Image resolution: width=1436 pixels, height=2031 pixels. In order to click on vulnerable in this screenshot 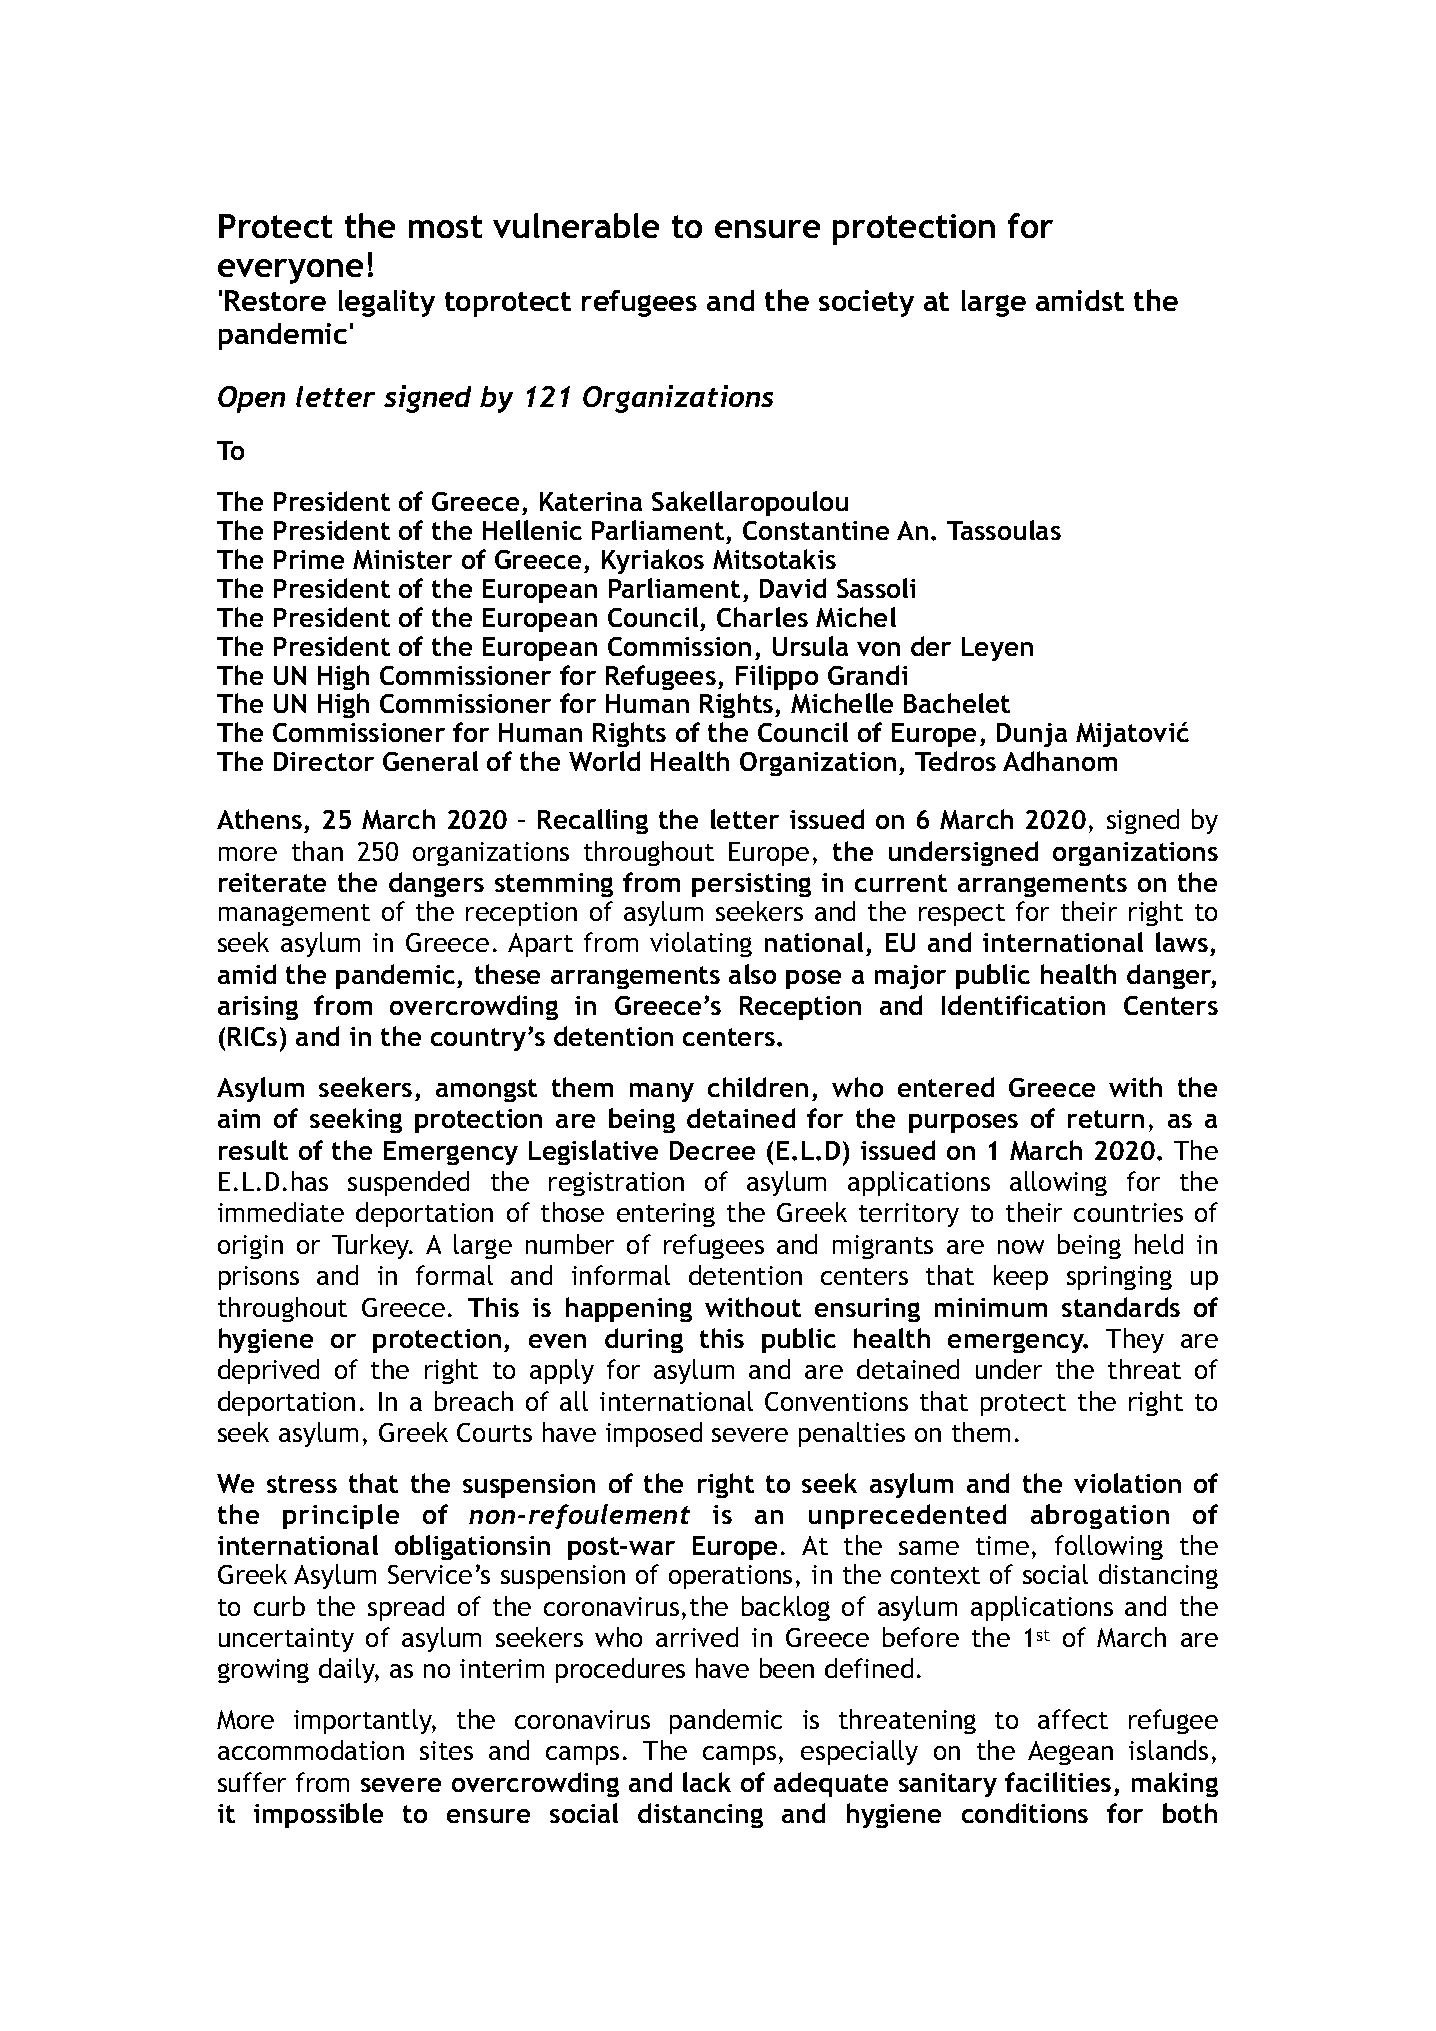, I will do `click(576, 225)`.
